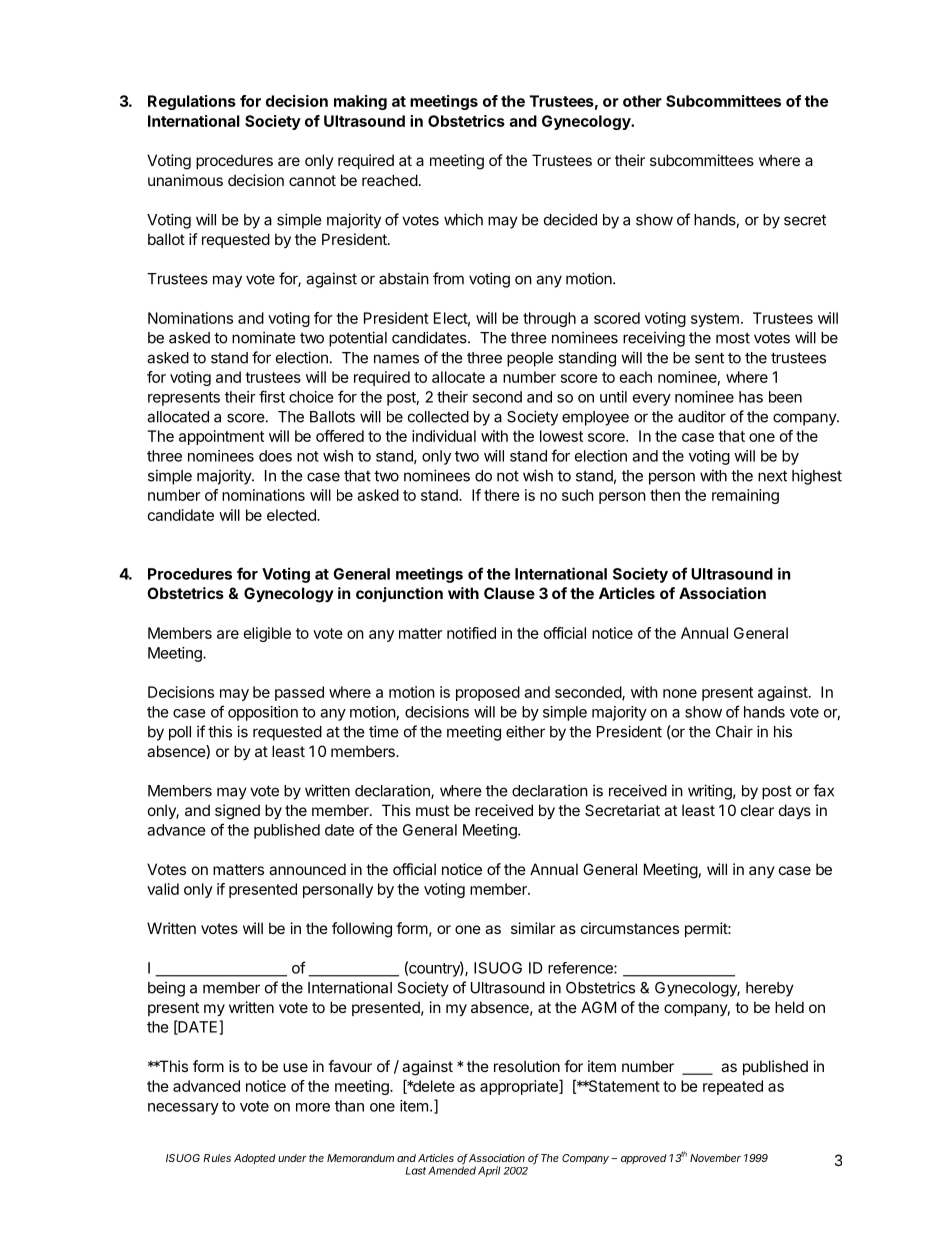  What do you see at coordinates (463, 219) in the screenshot?
I see `which` at bounding box center [463, 219].
